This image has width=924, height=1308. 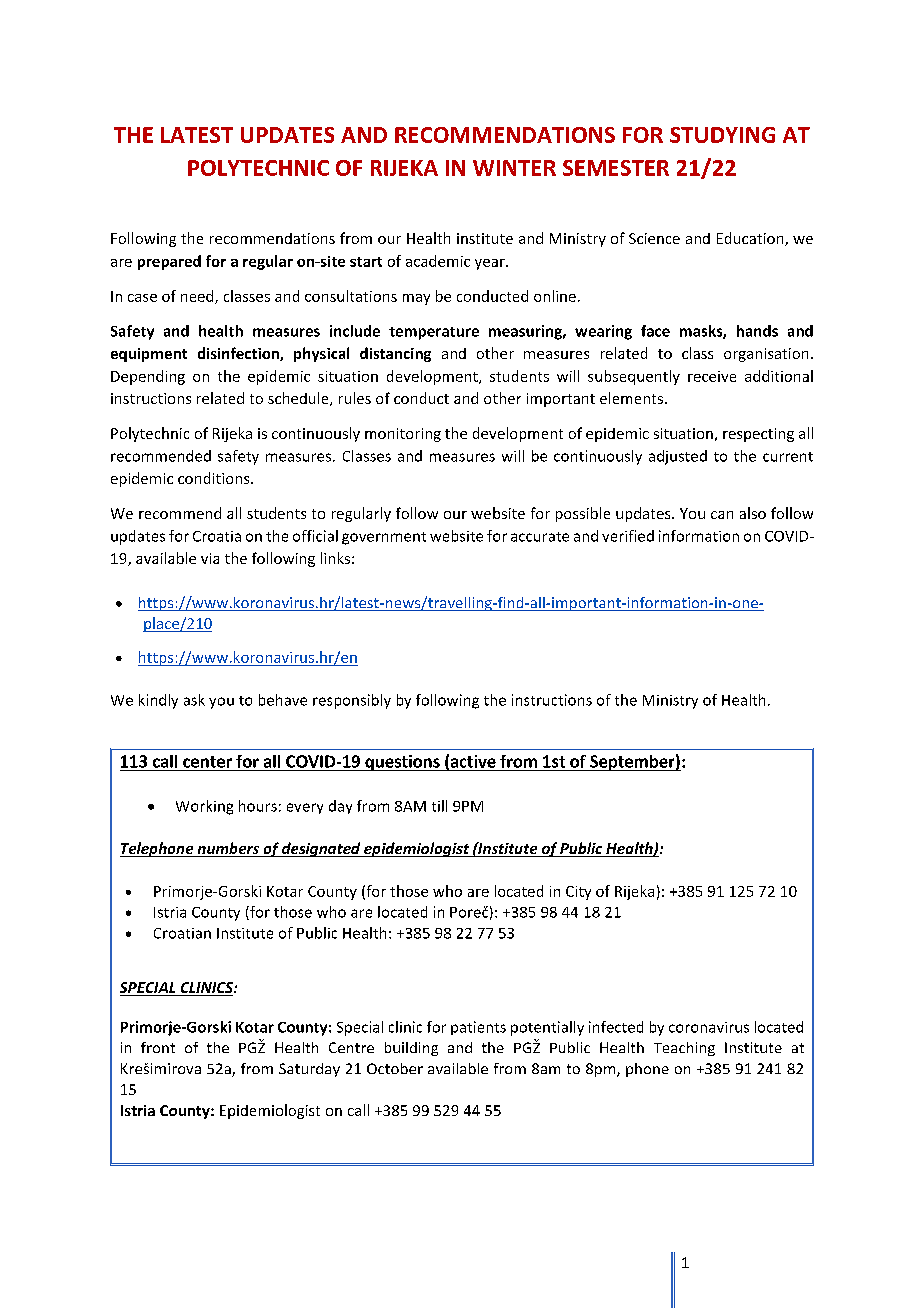 What do you see at coordinates (709, 1027) in the image?
I see `coronavirus` at bounding box center [709, 1027].
